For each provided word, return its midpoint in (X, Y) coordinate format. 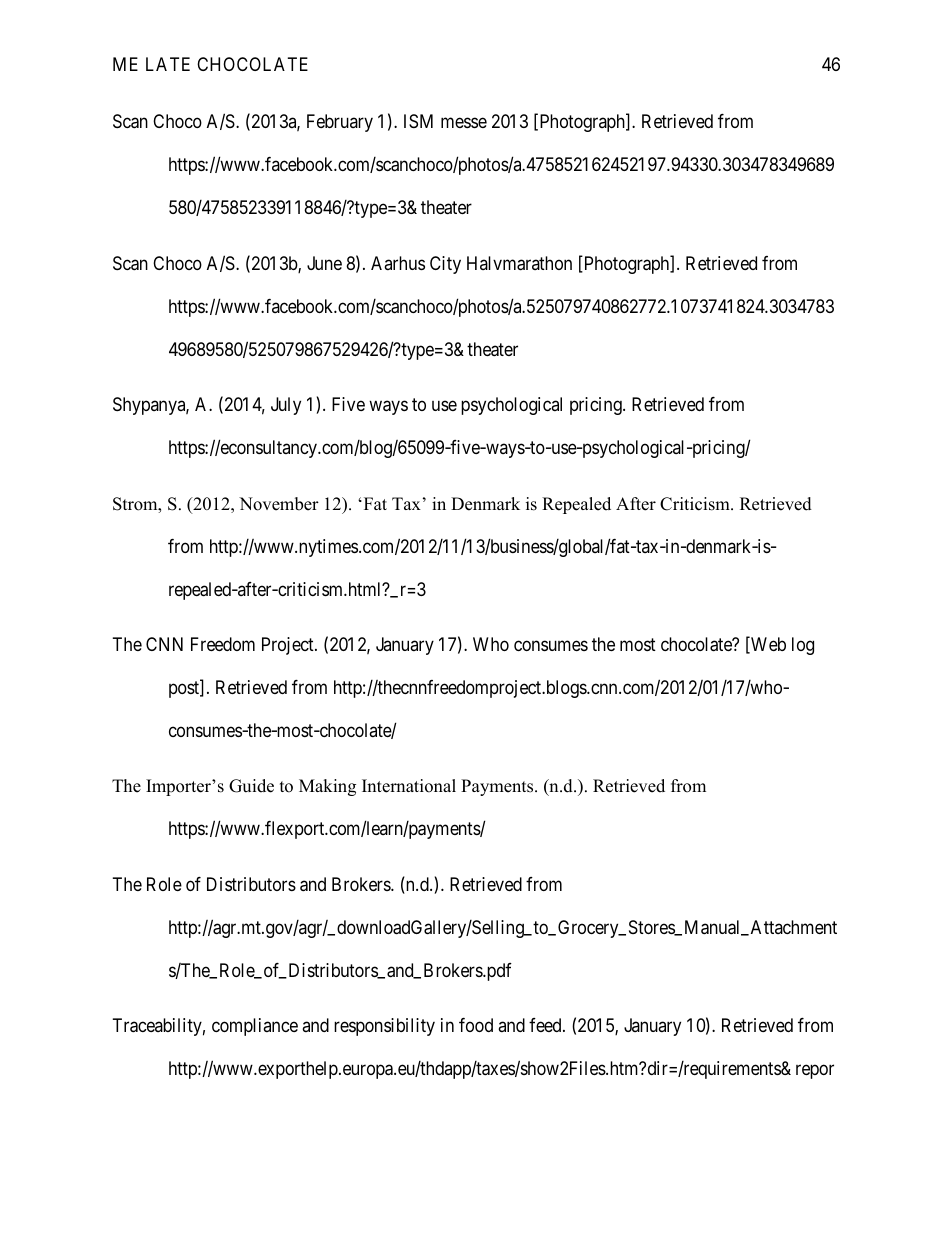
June (324, 263)
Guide (251, 786)
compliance (255, 1027)
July (286, 406)
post (185, 689)
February (340, 123)
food (476, 1025)
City (445, 265)
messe (464, 123)
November (279, 504)
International (409, 786)
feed (546, 1025)
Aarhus (398, 263)
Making (327, 787)
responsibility (384, 1027)
